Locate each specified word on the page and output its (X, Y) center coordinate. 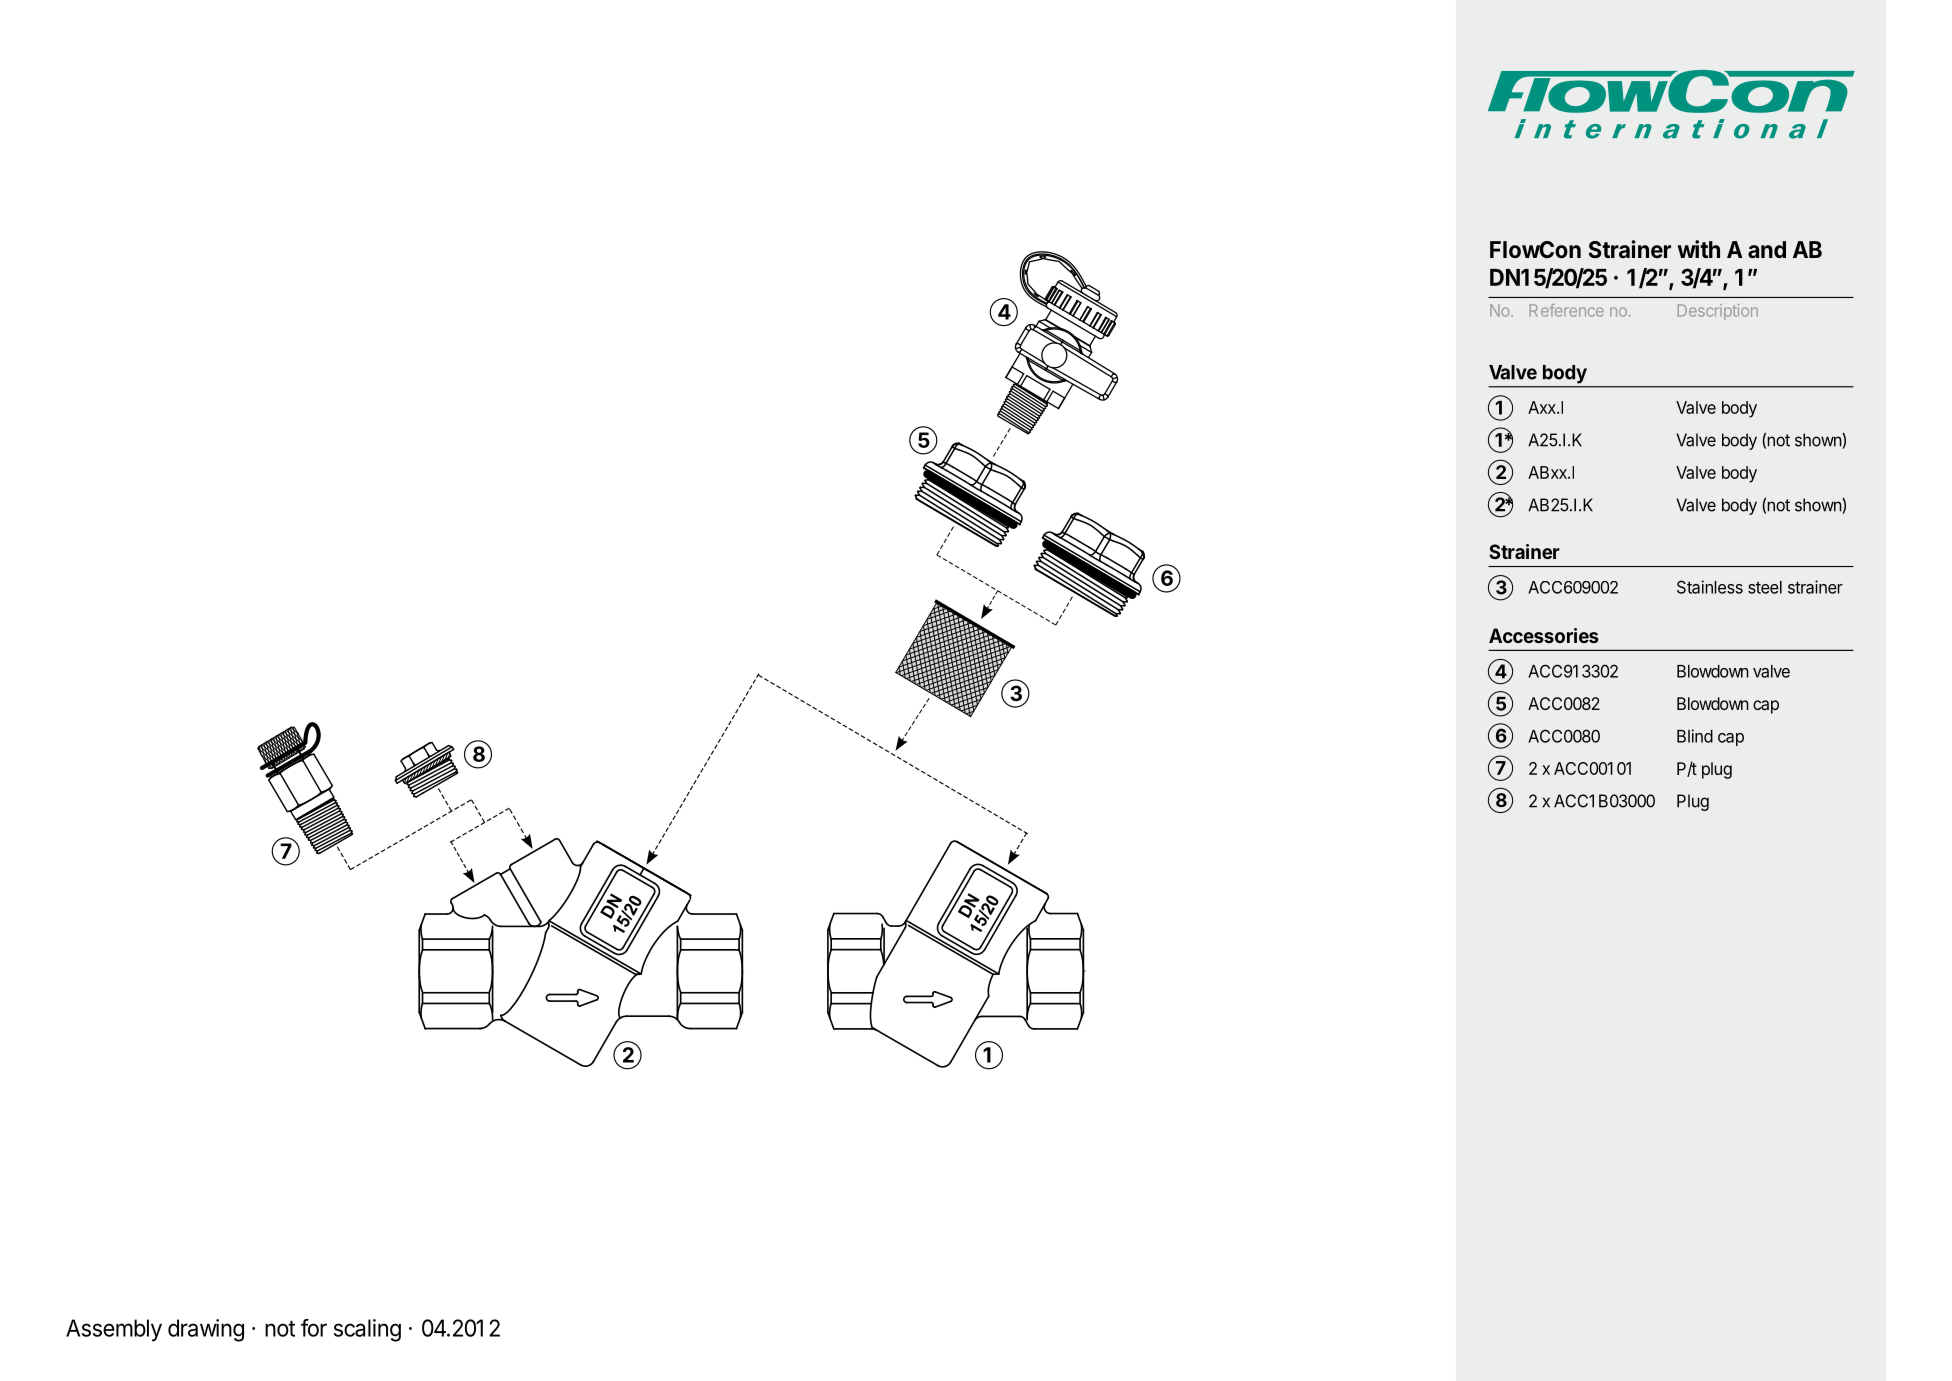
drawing (206, 1330)
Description (1718, 312)
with (1698, 249)
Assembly (114, 1330)
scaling (367, 1330)
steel (1765, 587)
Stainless (1710, 587)
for (314, 1328)
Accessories (1544, 635)
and (1767, 250)
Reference (1567, 310)
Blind (1695, 736)
